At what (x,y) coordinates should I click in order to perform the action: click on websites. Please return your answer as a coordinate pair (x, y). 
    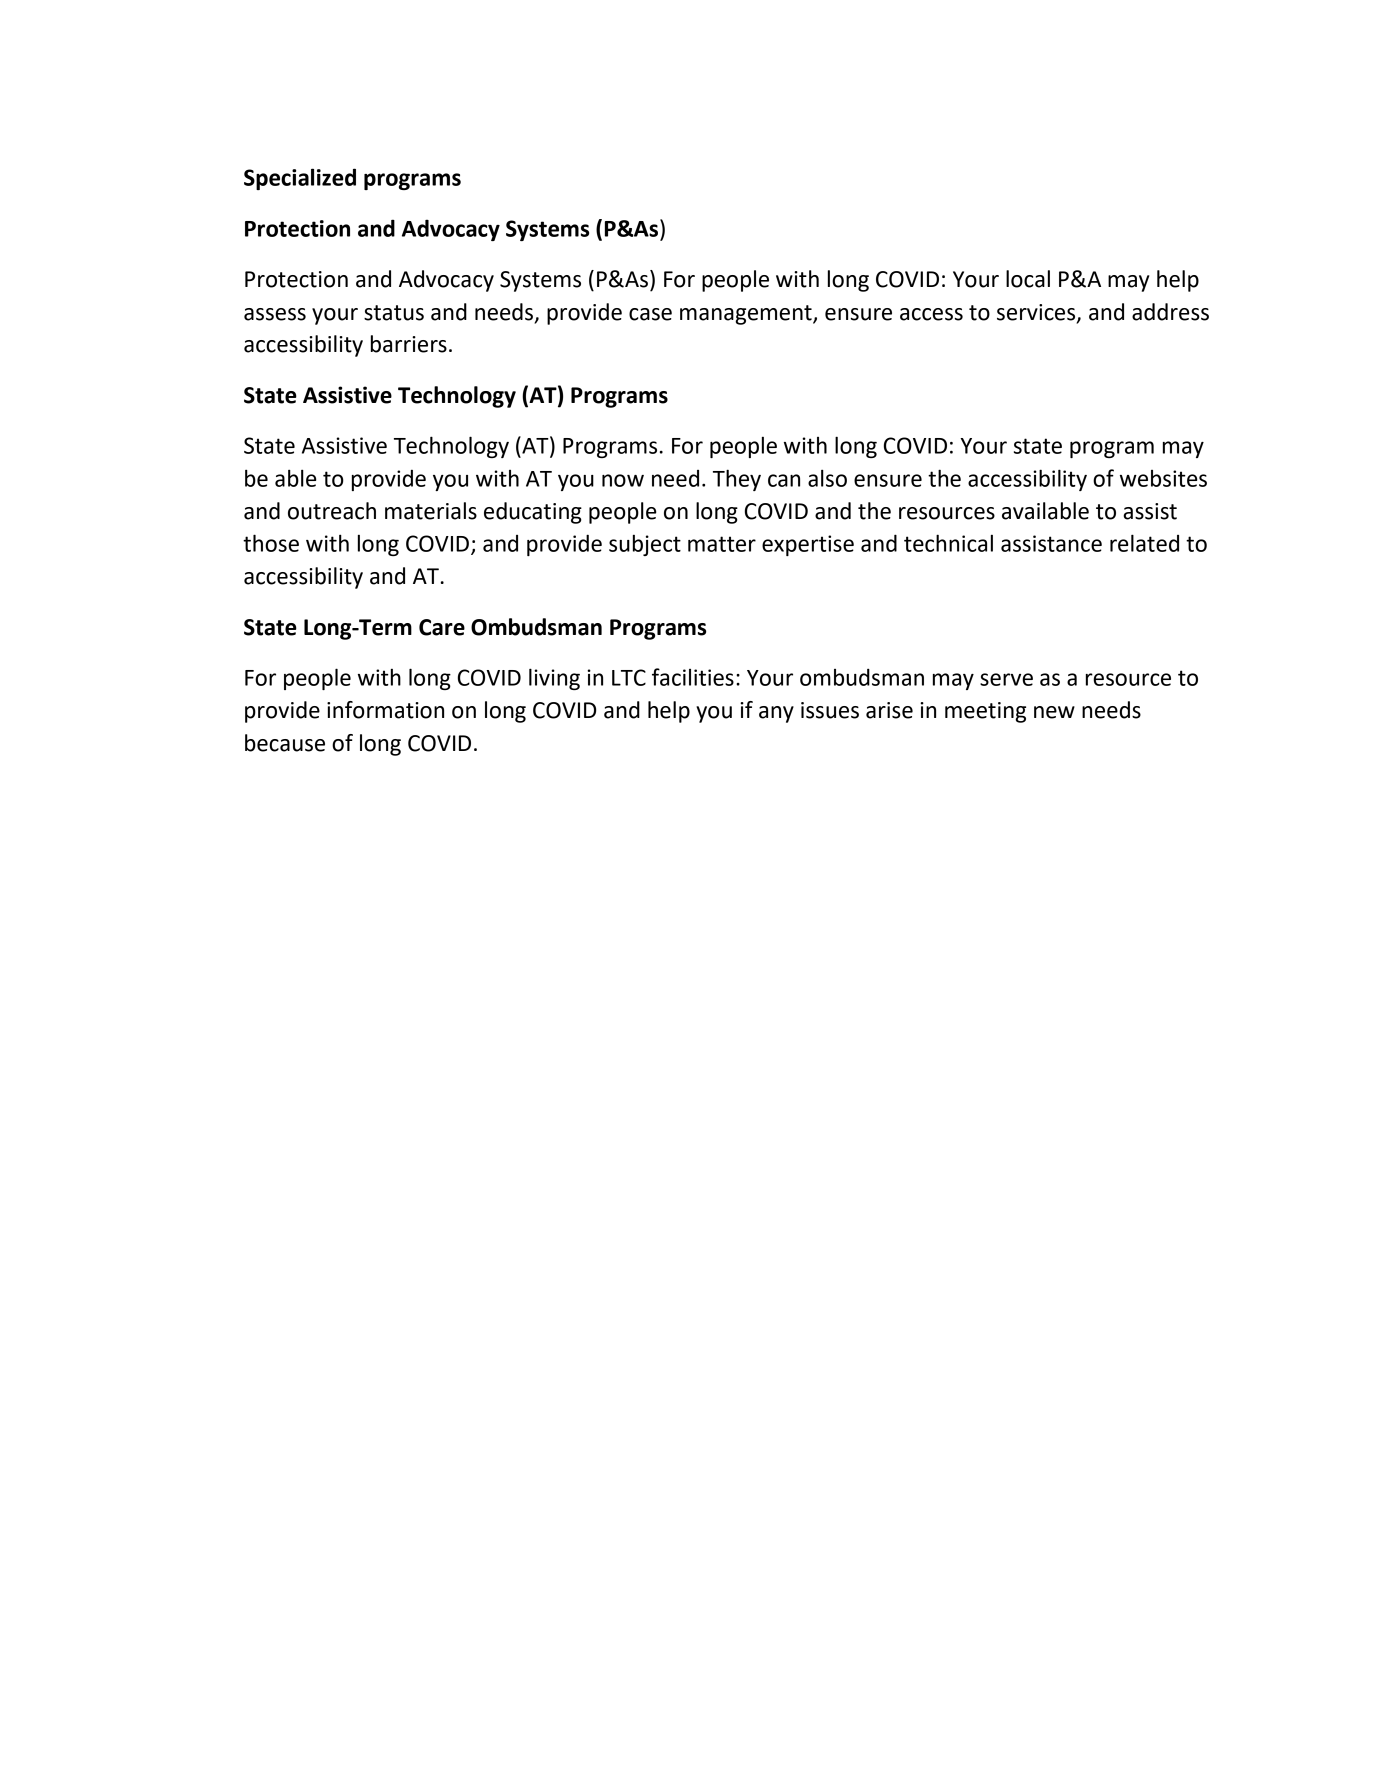
    Looking at the image, I should click on (1163, 478).
